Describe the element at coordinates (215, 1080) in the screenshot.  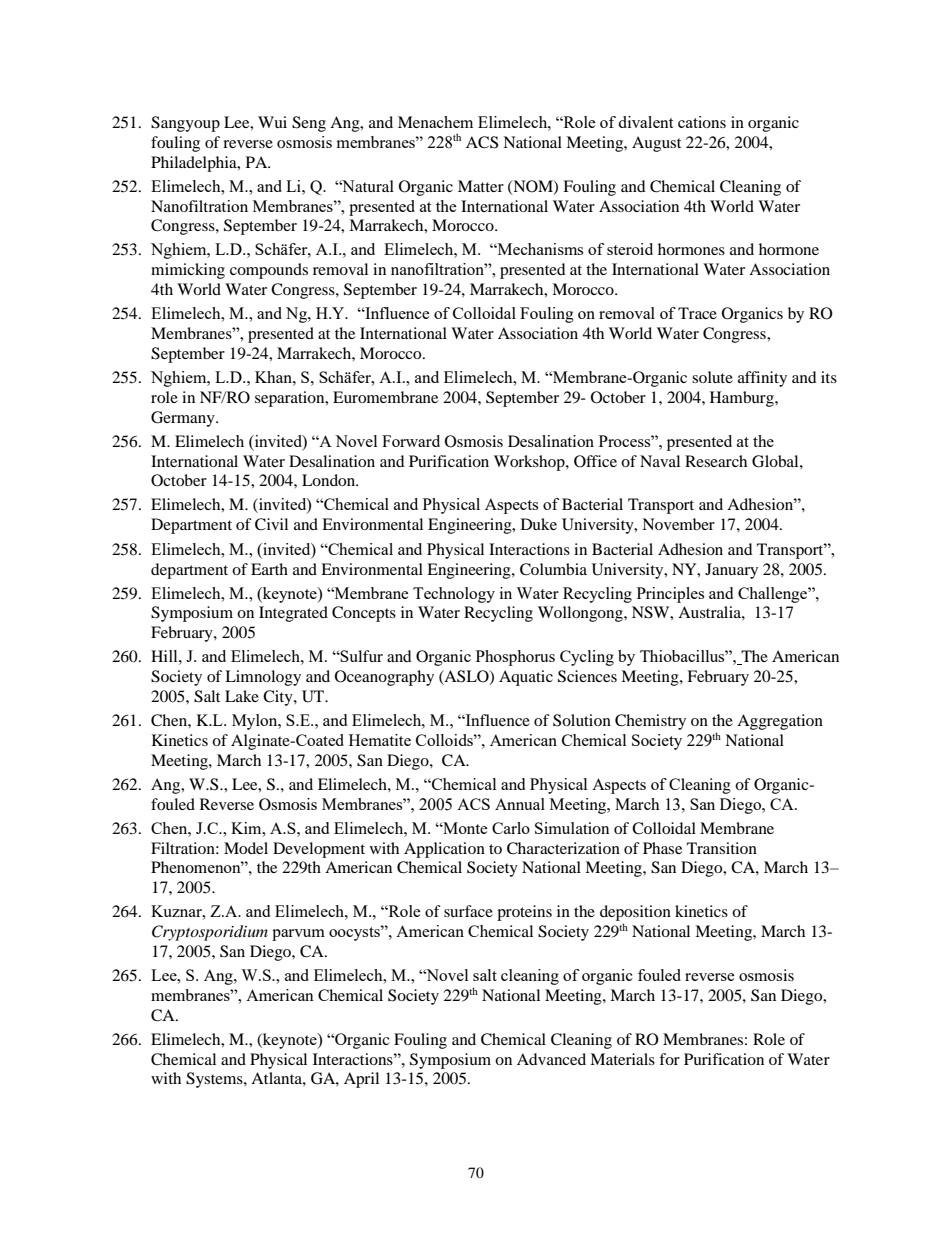
I see `Systems` at that location.
